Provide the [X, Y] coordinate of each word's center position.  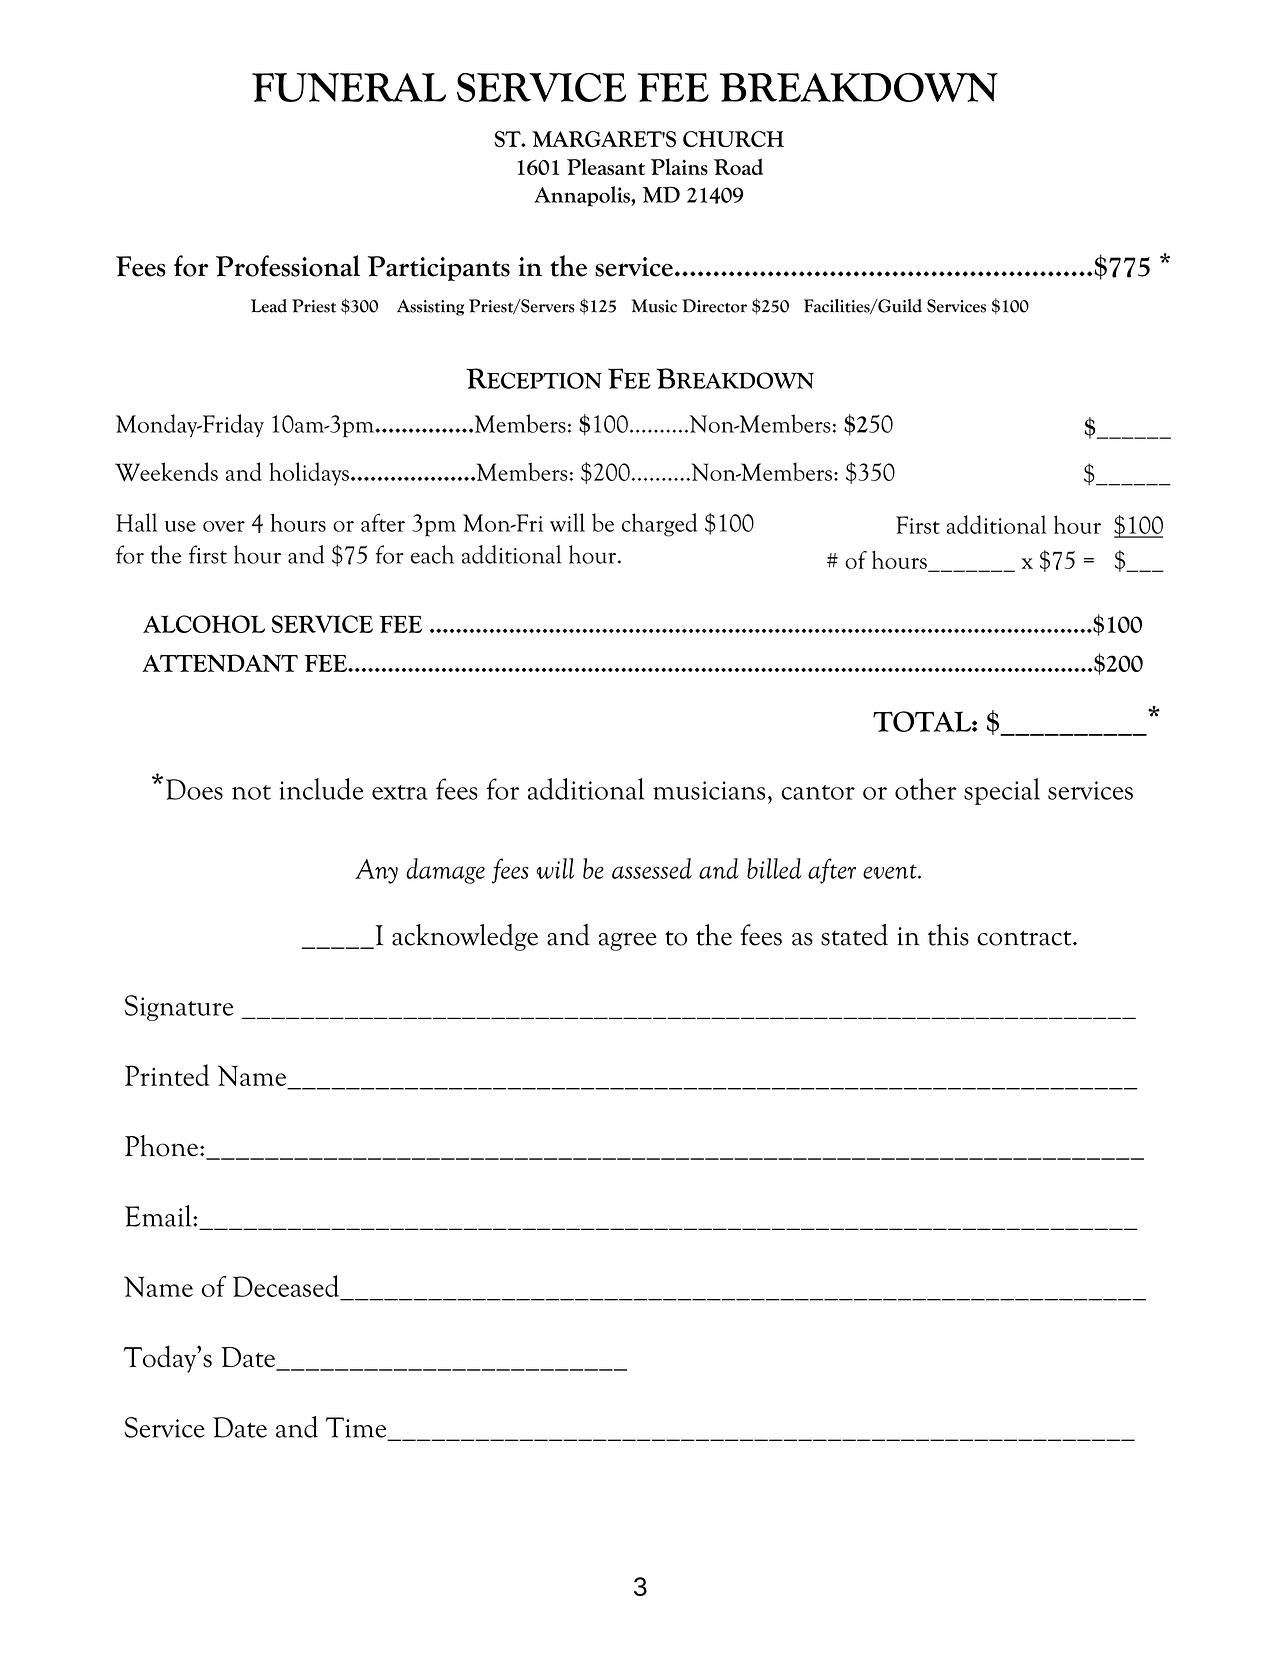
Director [714, 306]
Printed [167, 1075]
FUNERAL [349, 87]
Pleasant [606, 166]
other [925, 789]
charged [659, 525]
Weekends [166, 472]
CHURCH [733, 139]
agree [628, 941]
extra [400, 792]
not [251, 792]
